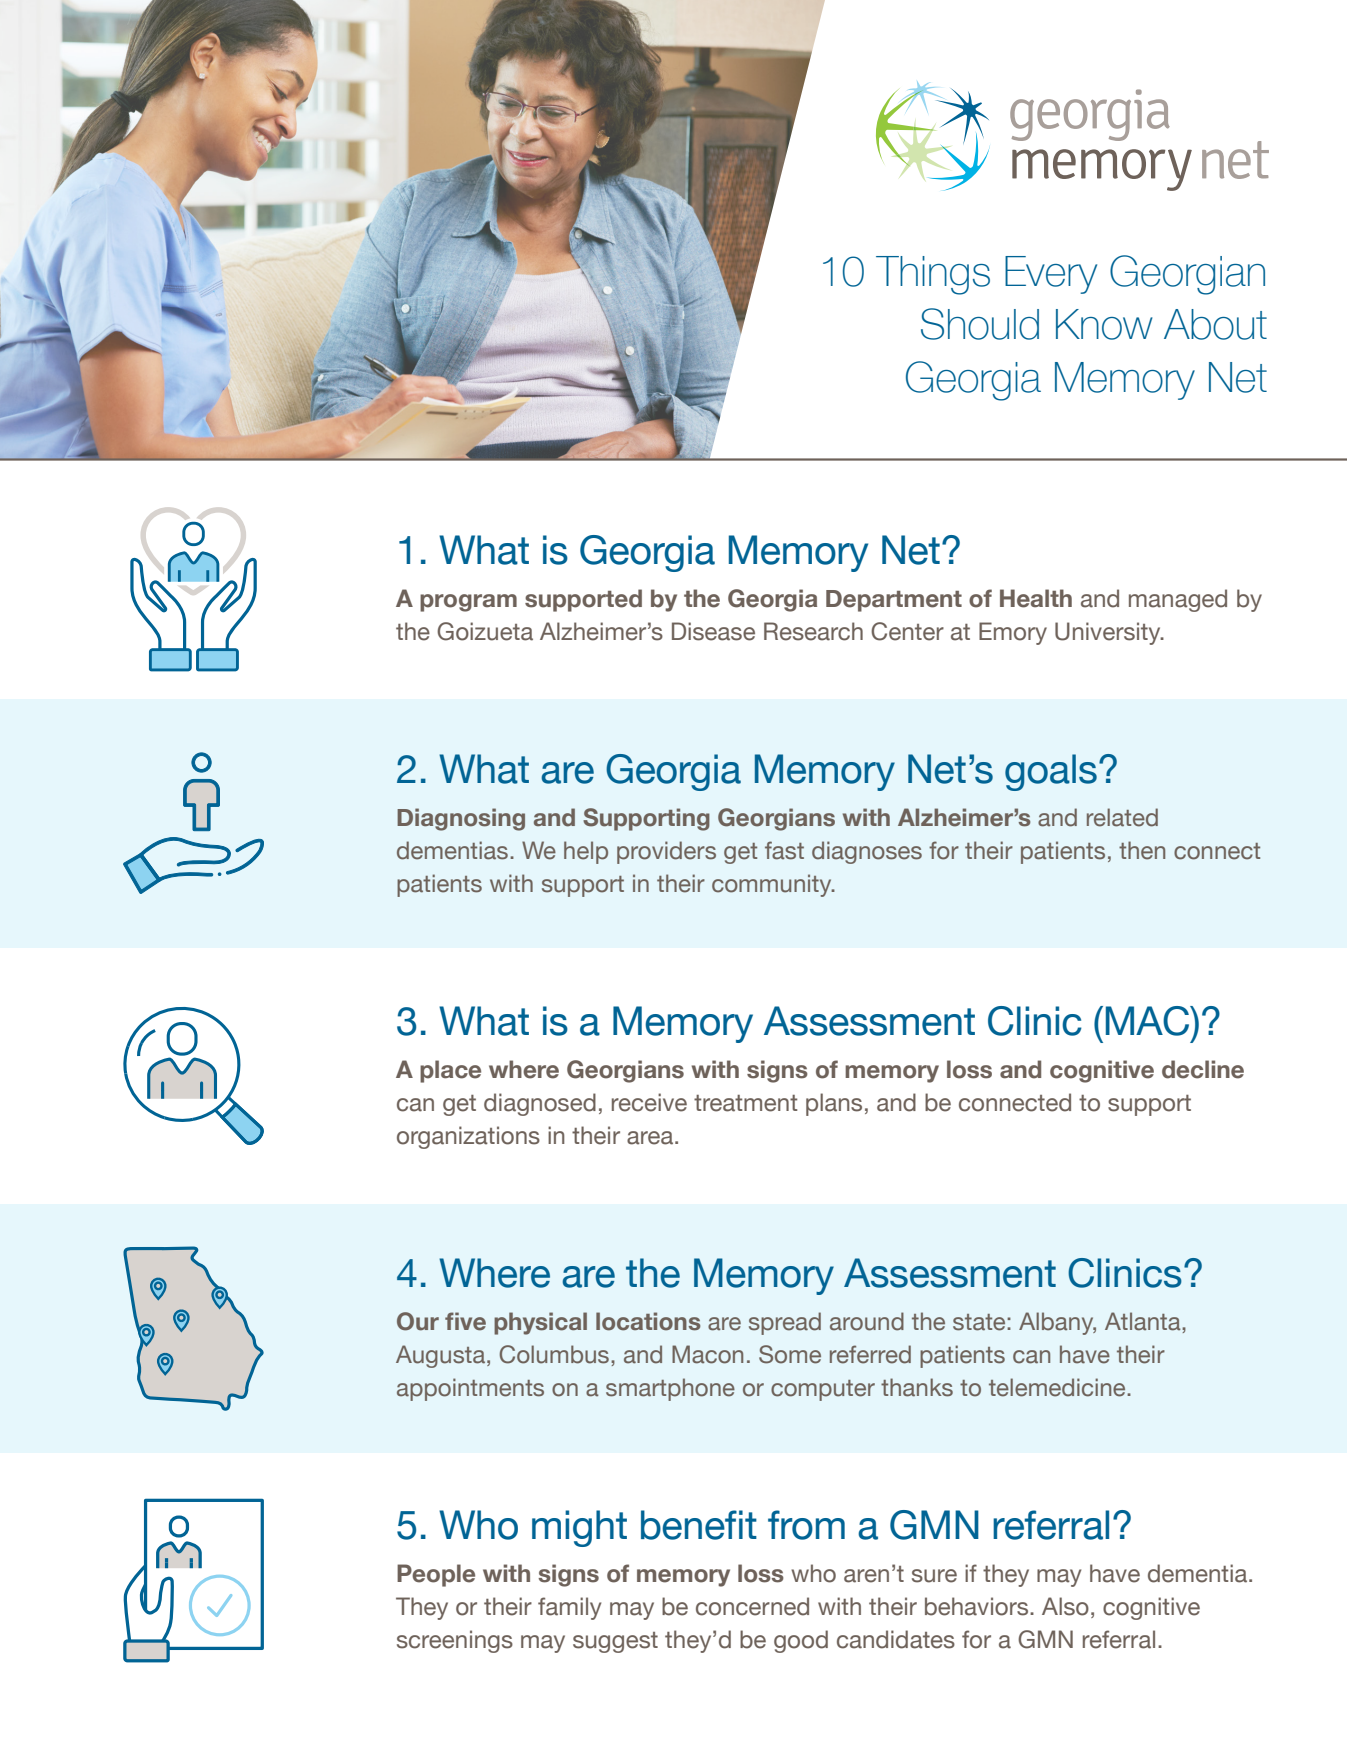  I want to click on program, so click(468, 603).
